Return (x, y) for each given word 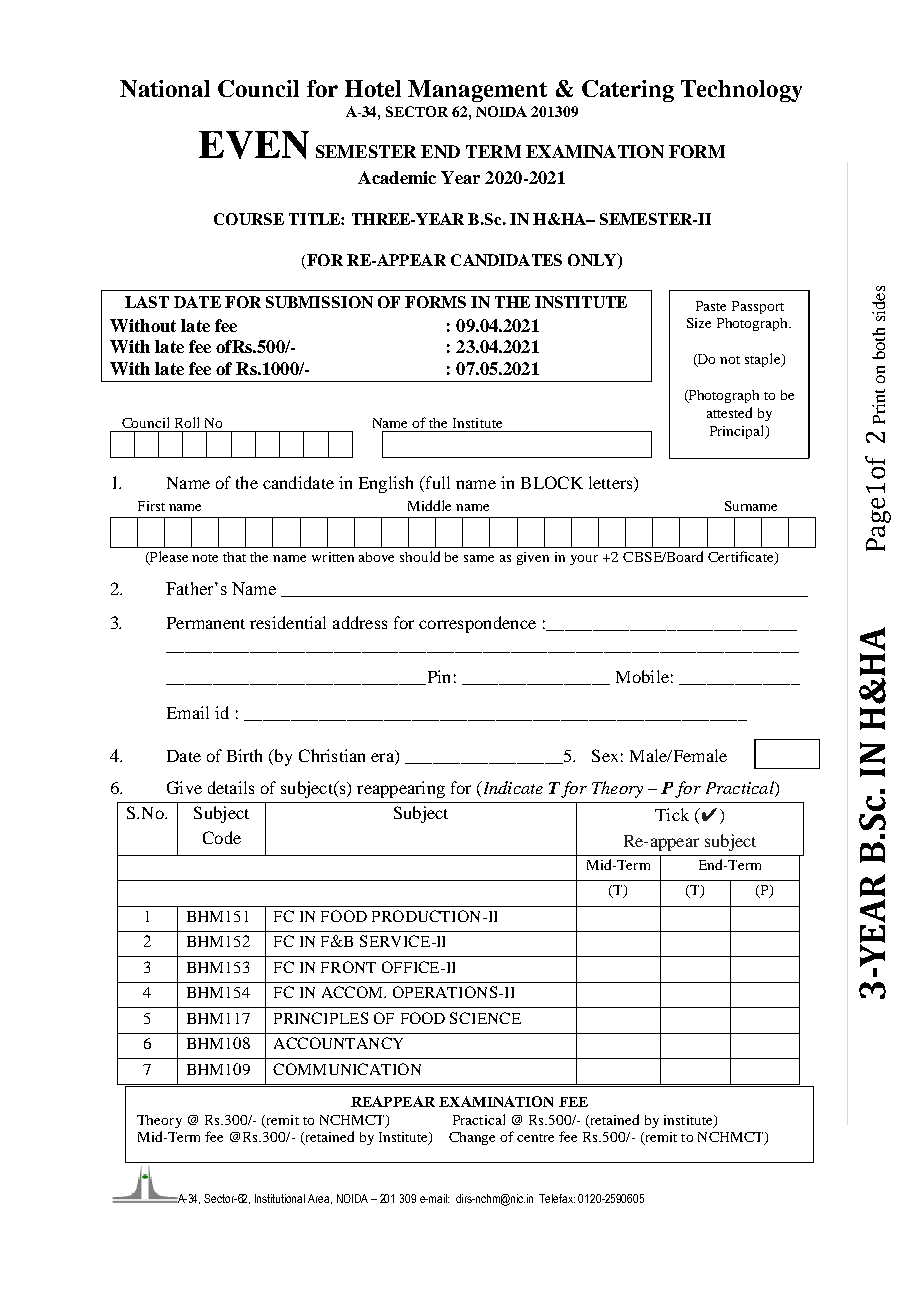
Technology (741, 91)
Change (472, 1138)
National (165, 88)
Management (477, 91)
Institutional (280, 1198)
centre (535, 1138)
